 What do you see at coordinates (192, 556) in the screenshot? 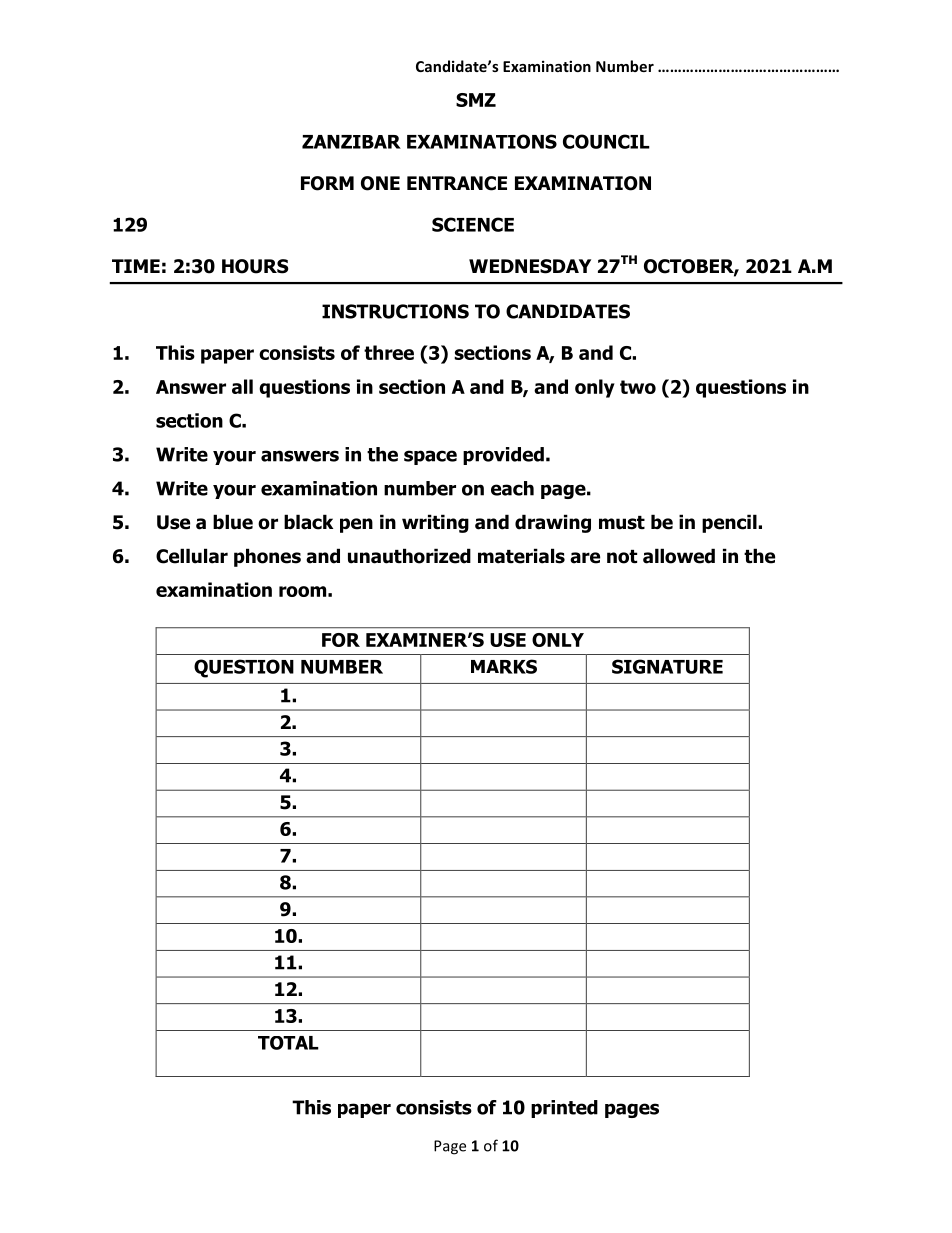
I see `Cellular` at bounding box center [192, 556].
